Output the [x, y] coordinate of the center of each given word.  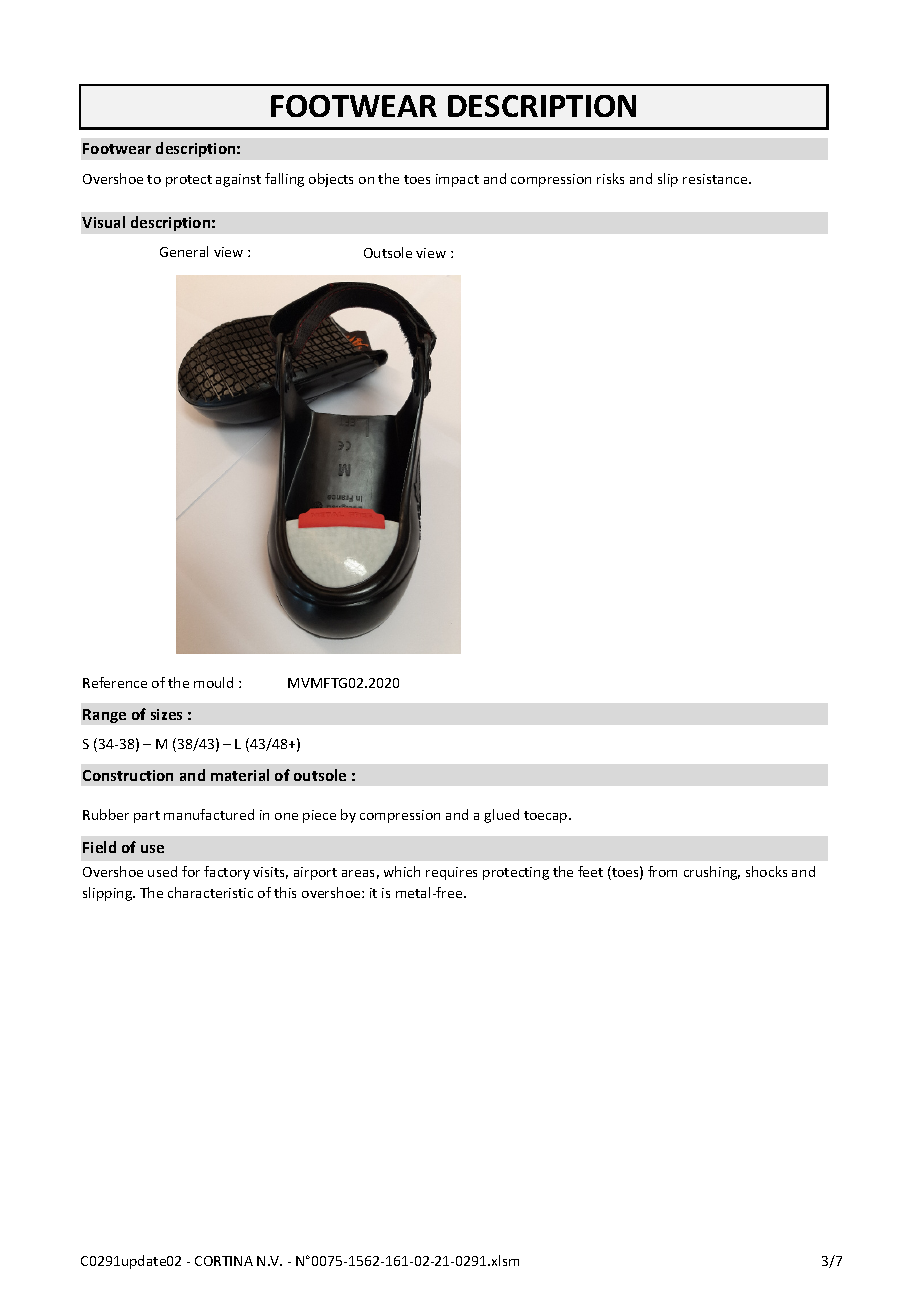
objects [331, 180]
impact [457, 180]
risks [610, 178]
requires [451, 873]
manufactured [209, 814]
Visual [103, 222]
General [184, 251]
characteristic [210, 892]
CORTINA [224, 1261]
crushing [712, 873]
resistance [716, 179]
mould [213, 682]
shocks [766, 871]
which [402, 871]
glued [501, 816]
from [662, 871]
